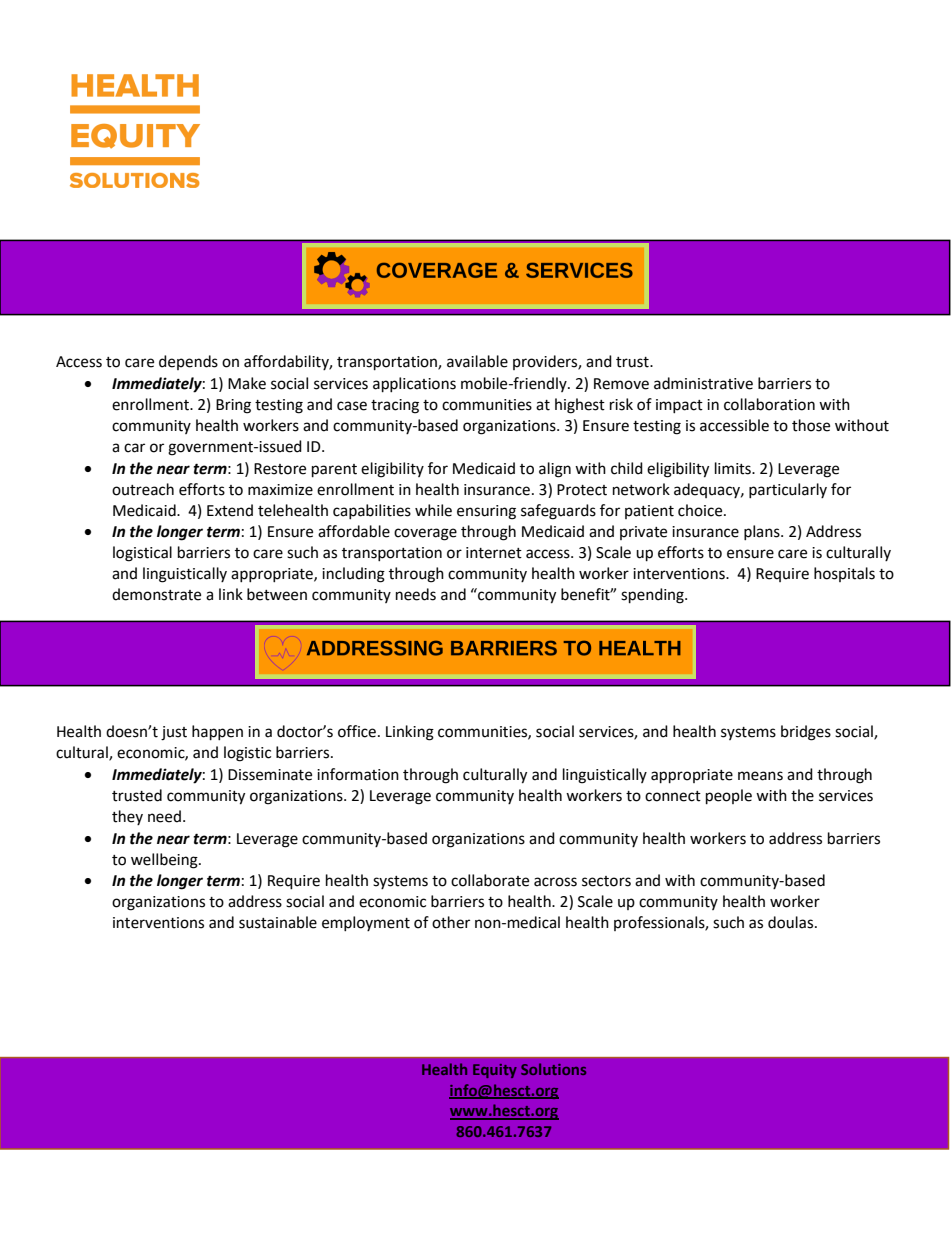  Describe the element at coordinates (763, 532) in the screenshot. I see `plans` at that location.
